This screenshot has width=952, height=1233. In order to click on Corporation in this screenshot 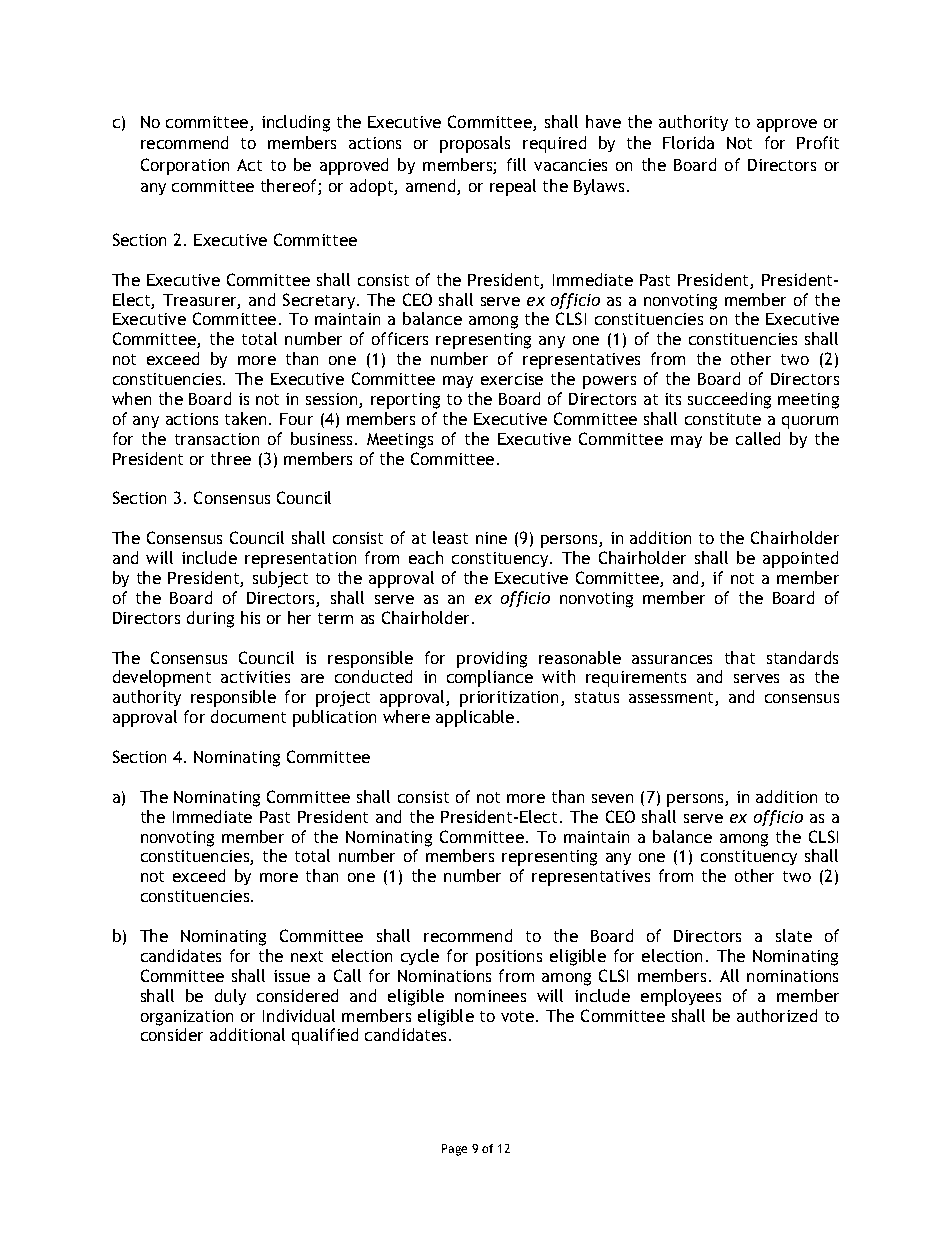, I will do `click(185, 166)`.
